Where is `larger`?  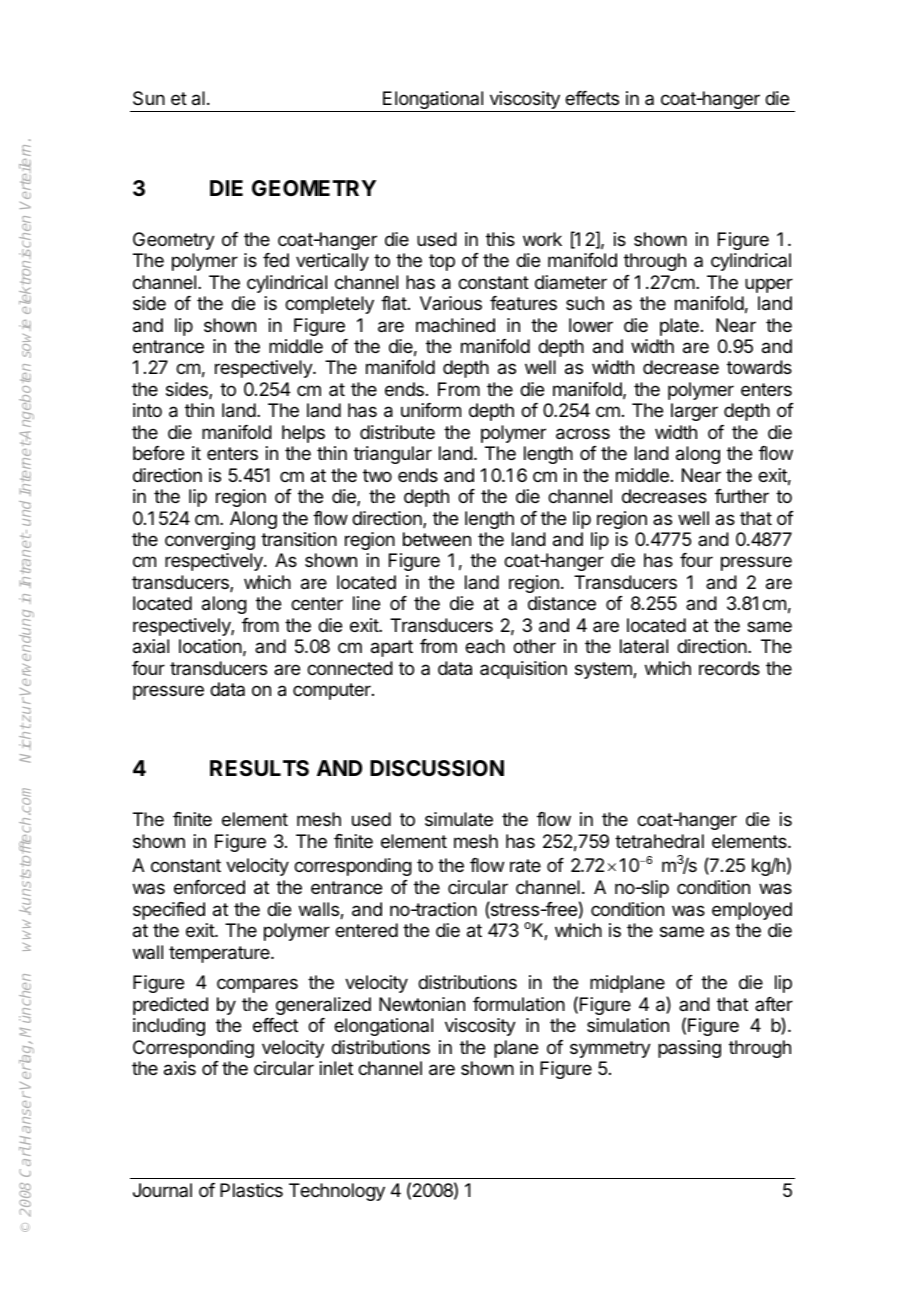 larger is located at coordinates (694, 412).
